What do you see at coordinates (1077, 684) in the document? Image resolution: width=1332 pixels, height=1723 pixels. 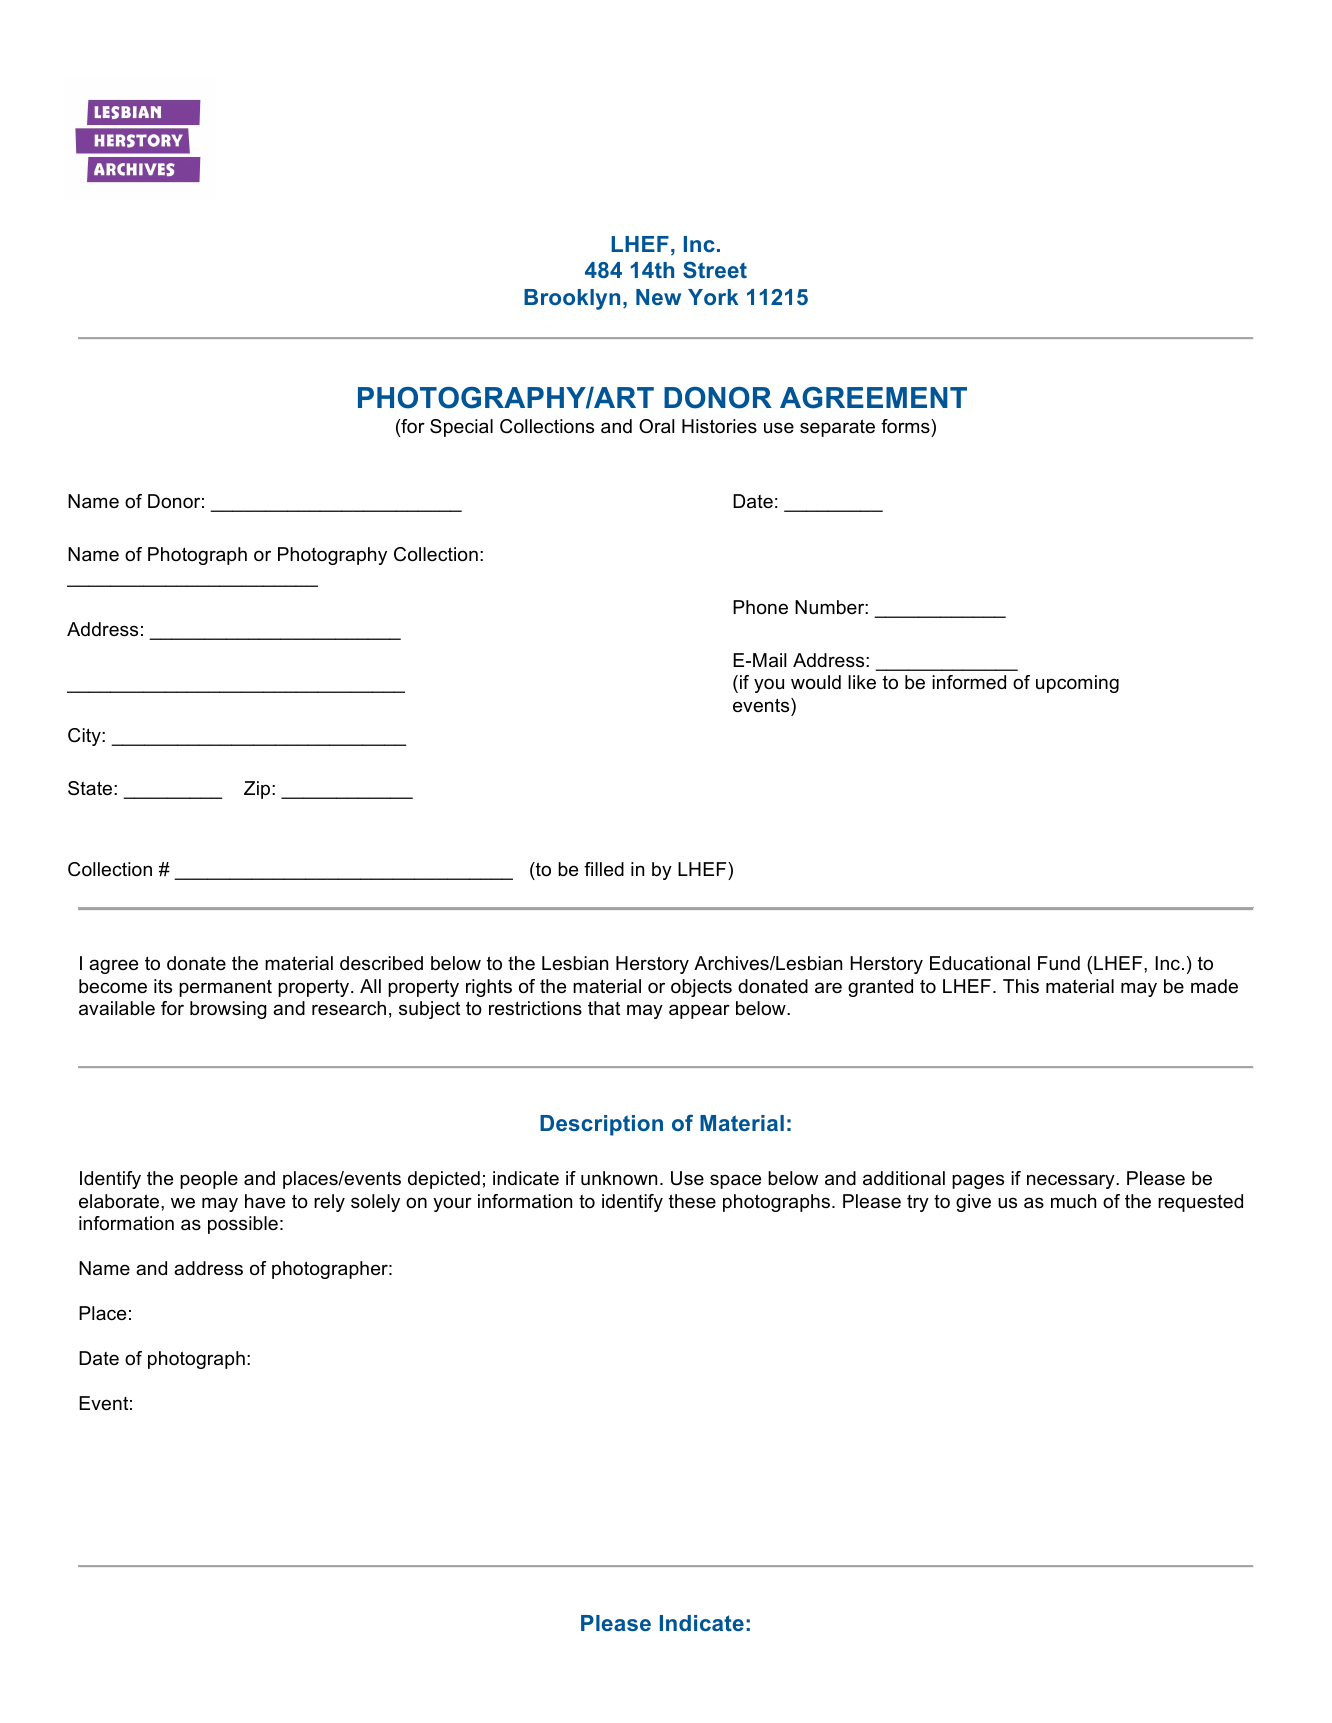 I see `upcoming` at bounding box center [1077, 684].
